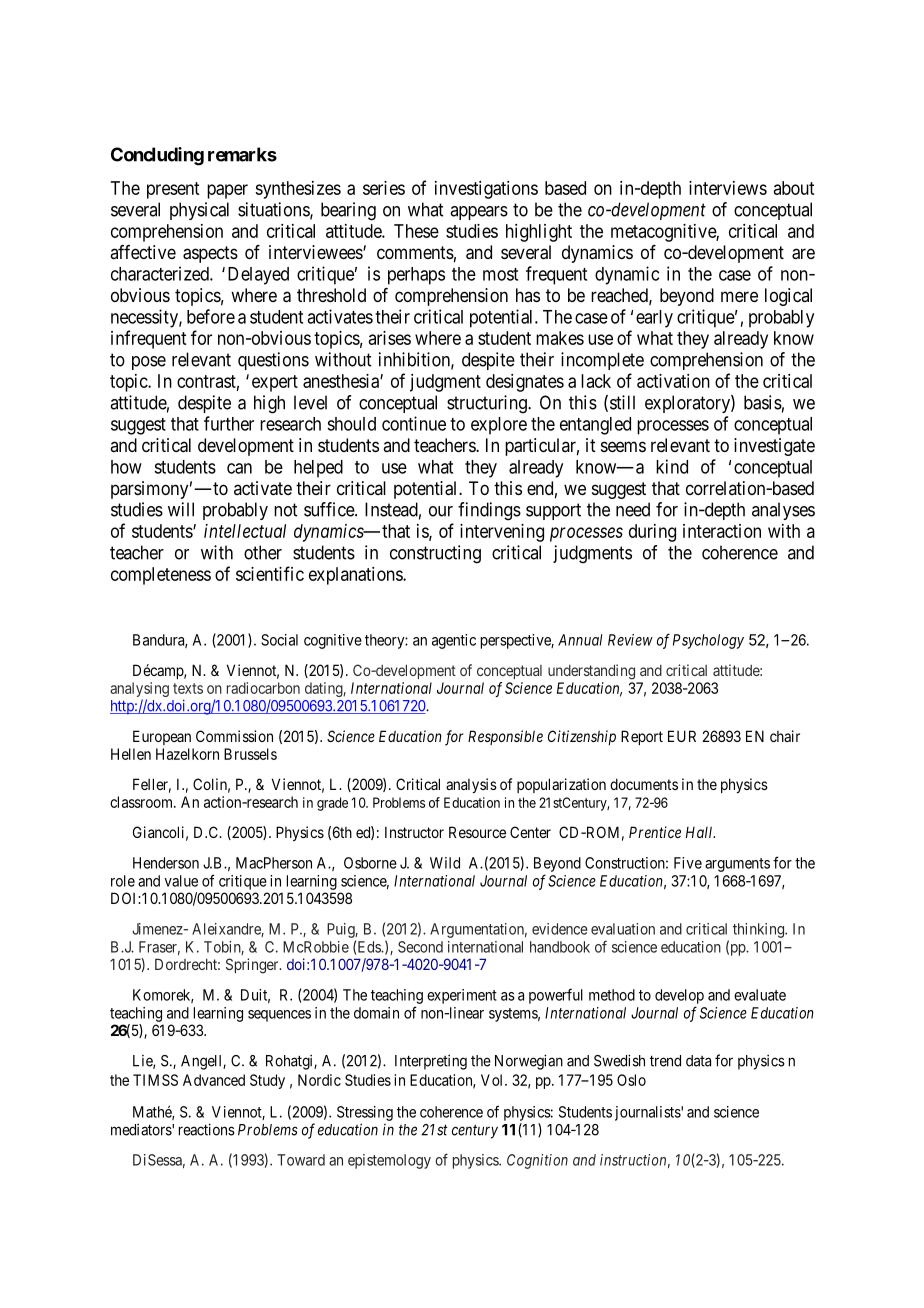 Image resolution: width=924 pixels, height=1308 pixels. Describe the element at coordinates (214, 1080) in the document. I see `Advanced` at that location.
